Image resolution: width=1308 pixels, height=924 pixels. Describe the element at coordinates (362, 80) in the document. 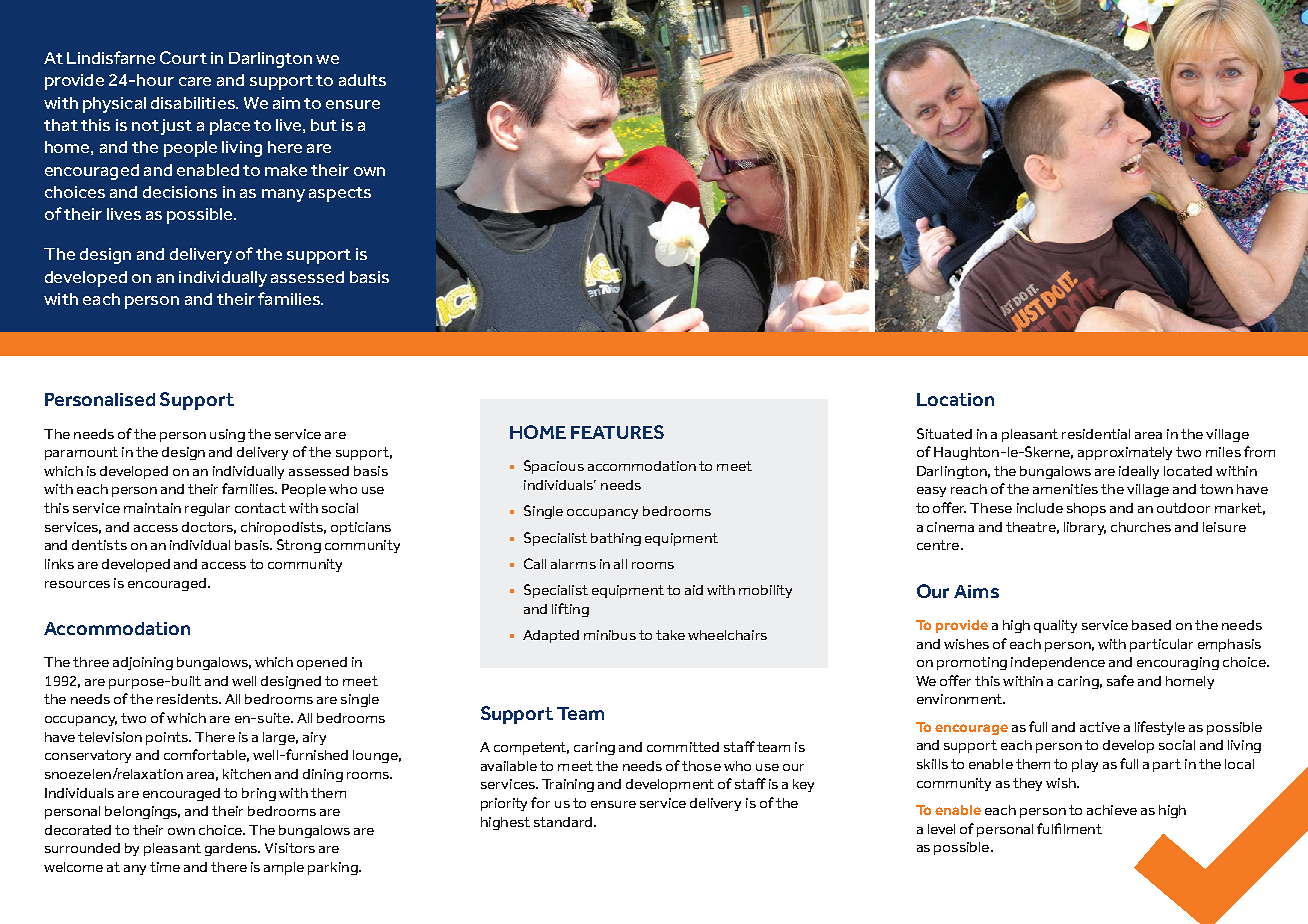

I see `adults` at that location.
